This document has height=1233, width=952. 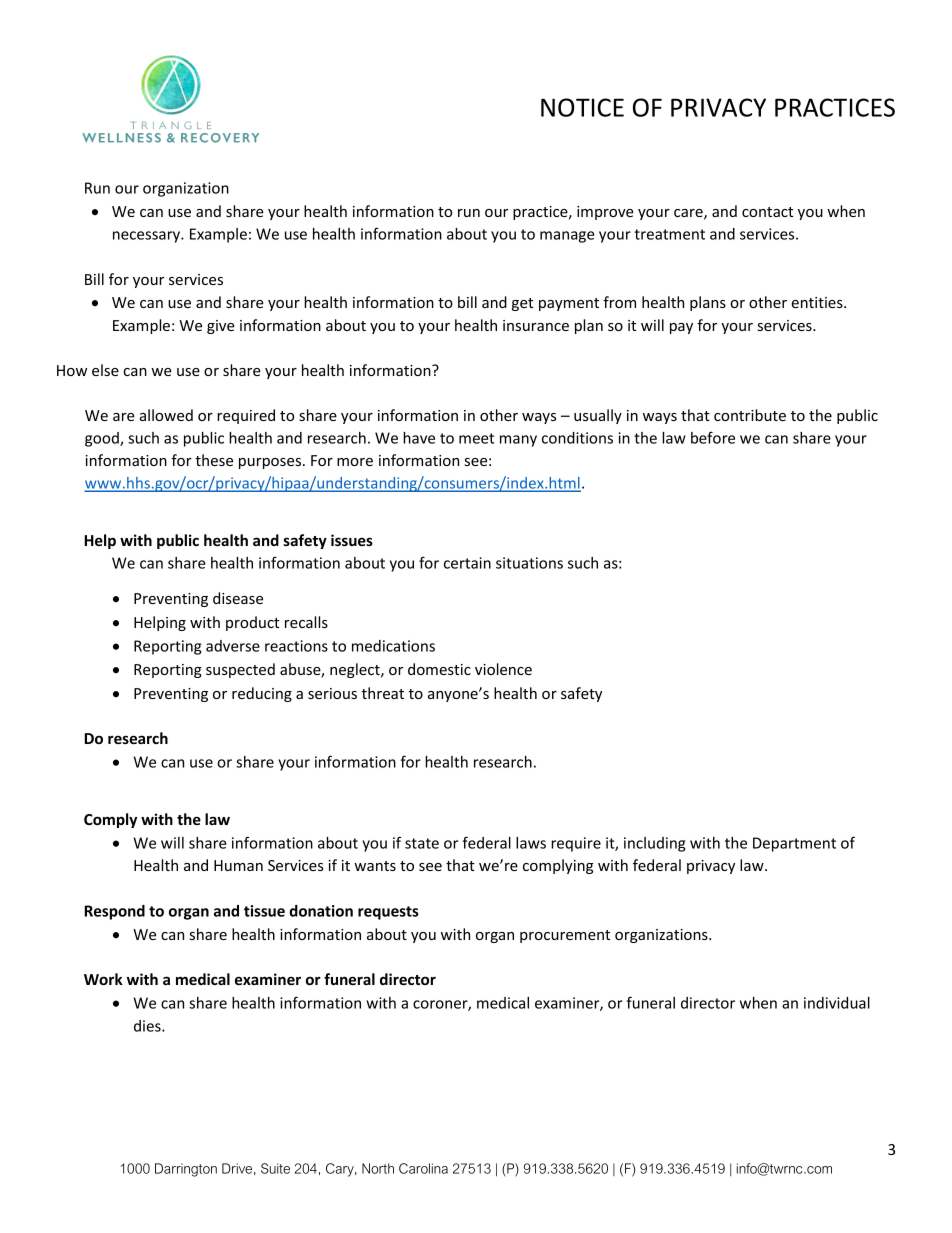 What do you see at coordinates (794, 844) in the document?
I see `Department` at bounding box center [794, 844].
